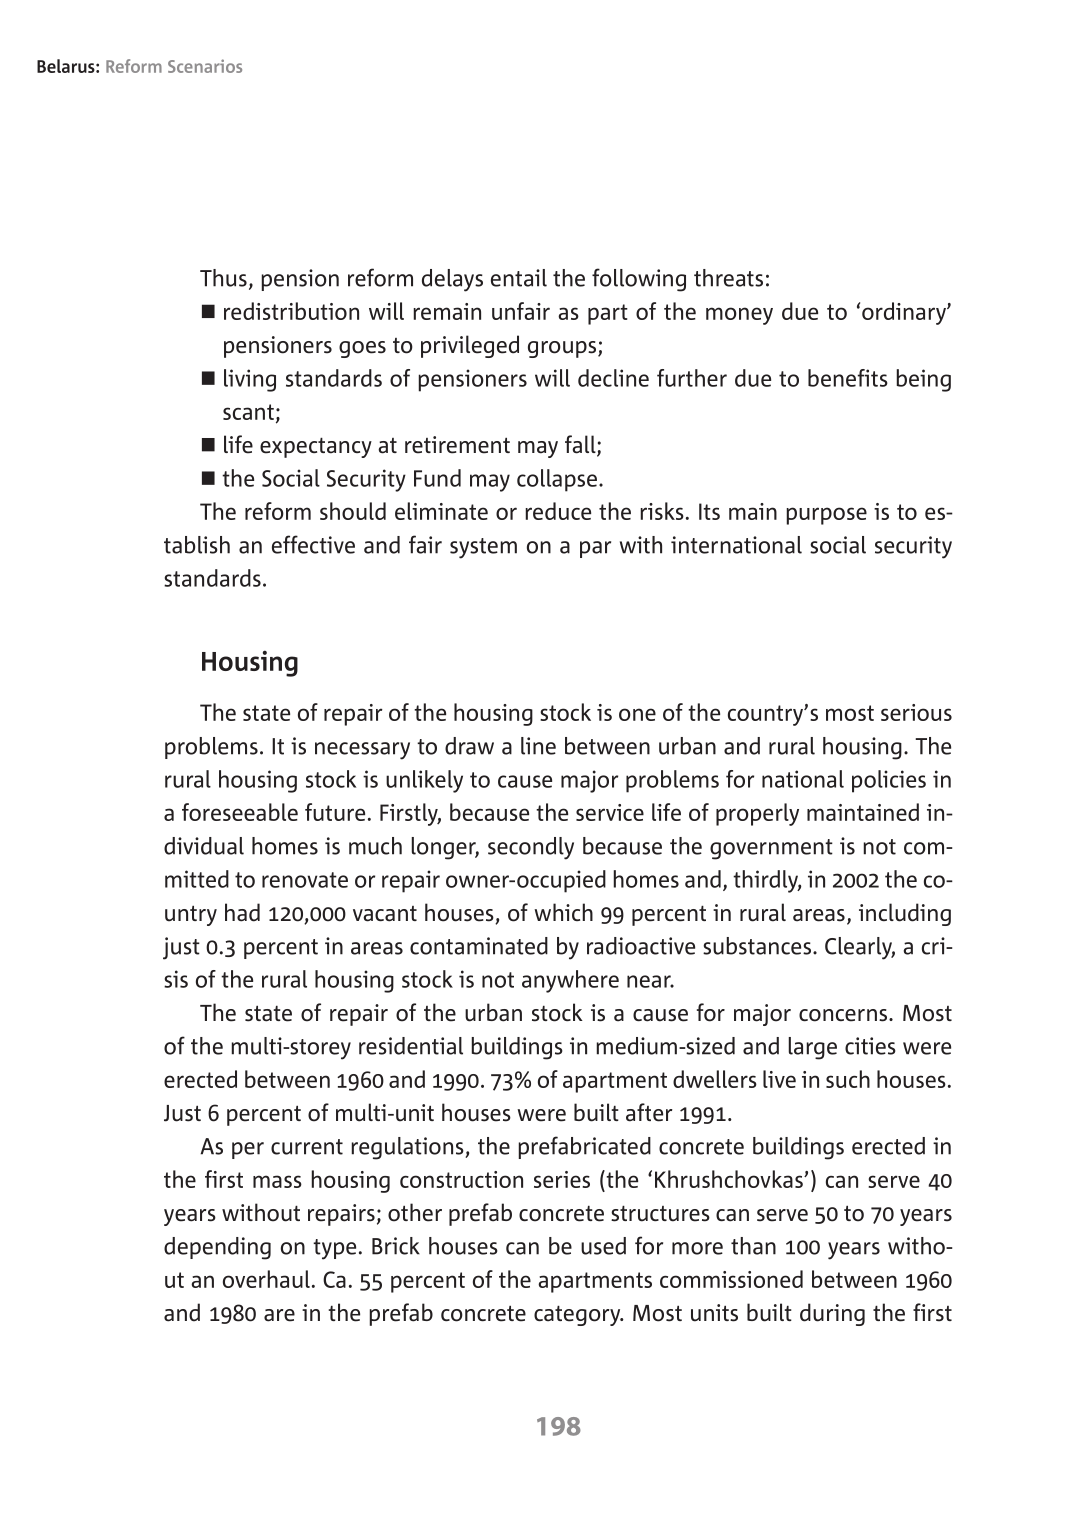  Describe the element at coordinates (826, 516) in the screenshot. I see `purpose` at that location.
